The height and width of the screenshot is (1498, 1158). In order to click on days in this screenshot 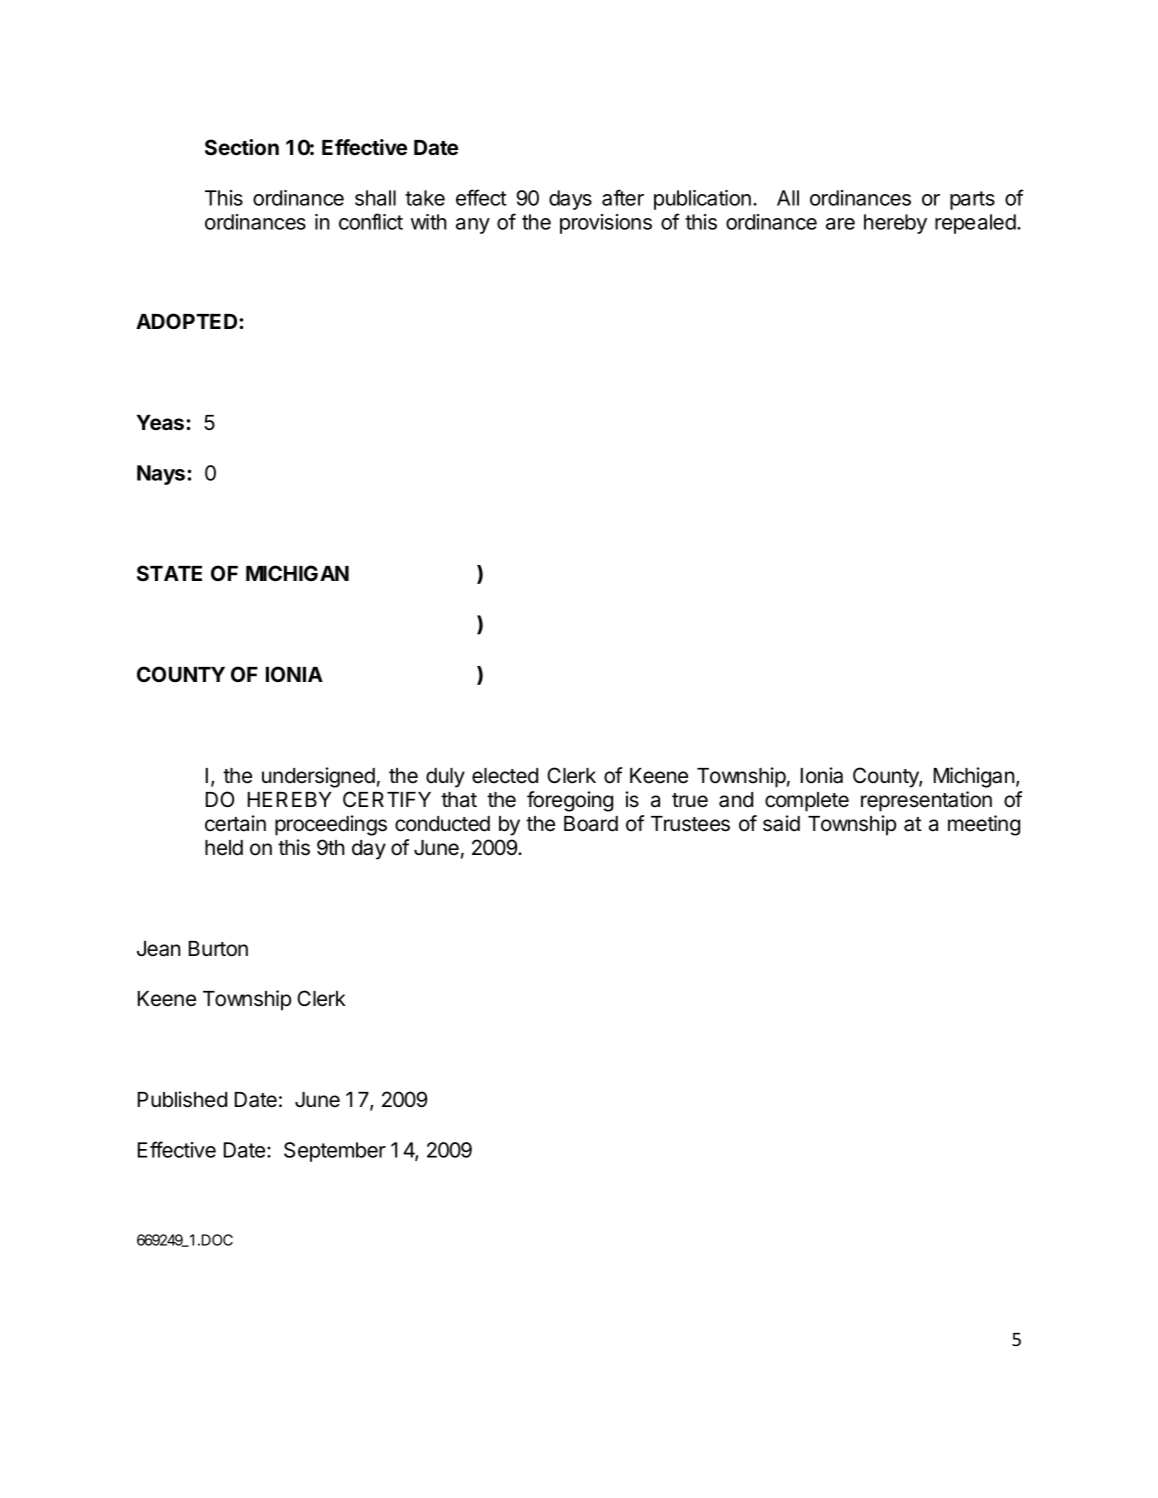, I will do `click(570, 200)`.
